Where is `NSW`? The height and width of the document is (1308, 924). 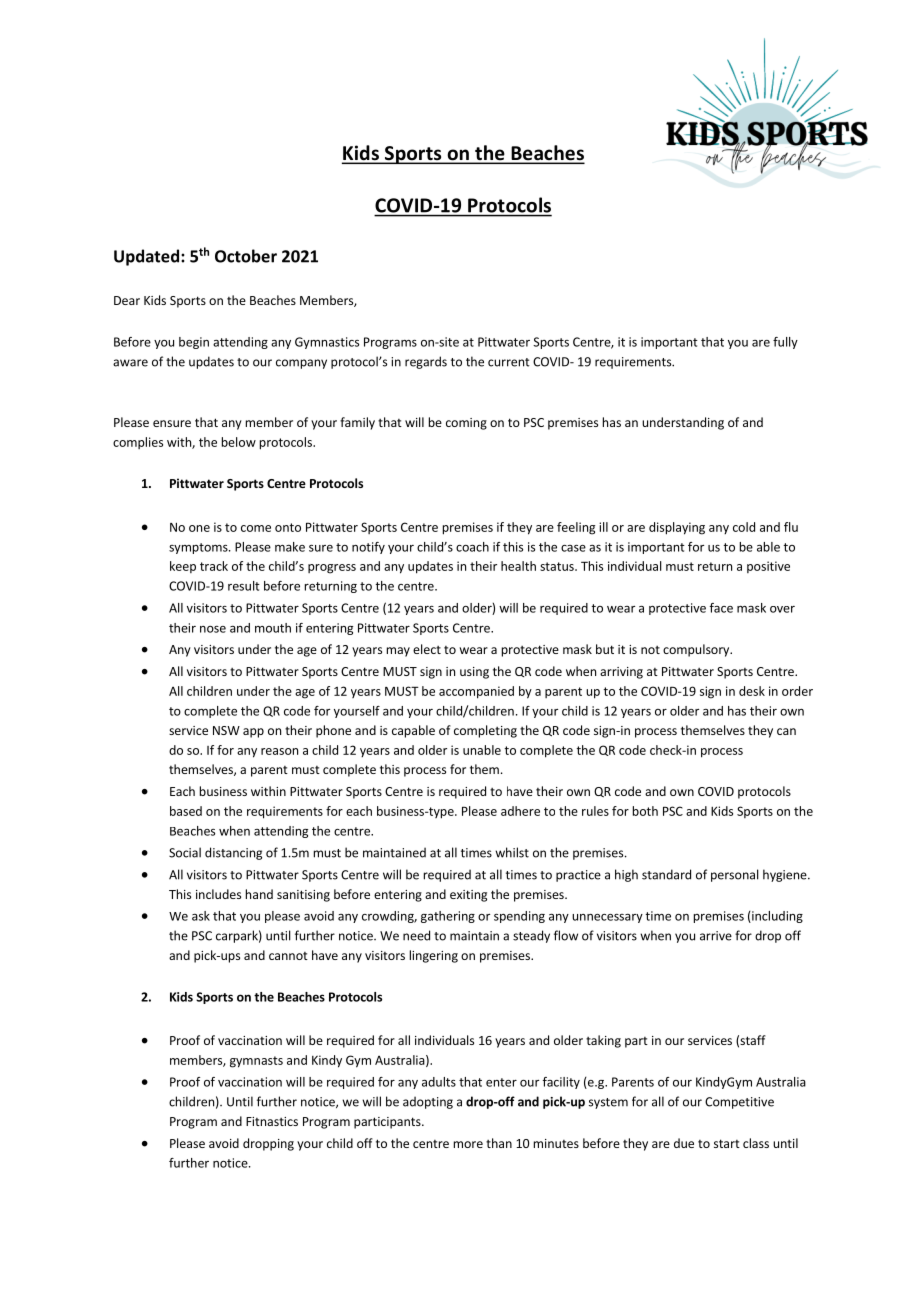 NSW is located at coordinates (226, 730).
